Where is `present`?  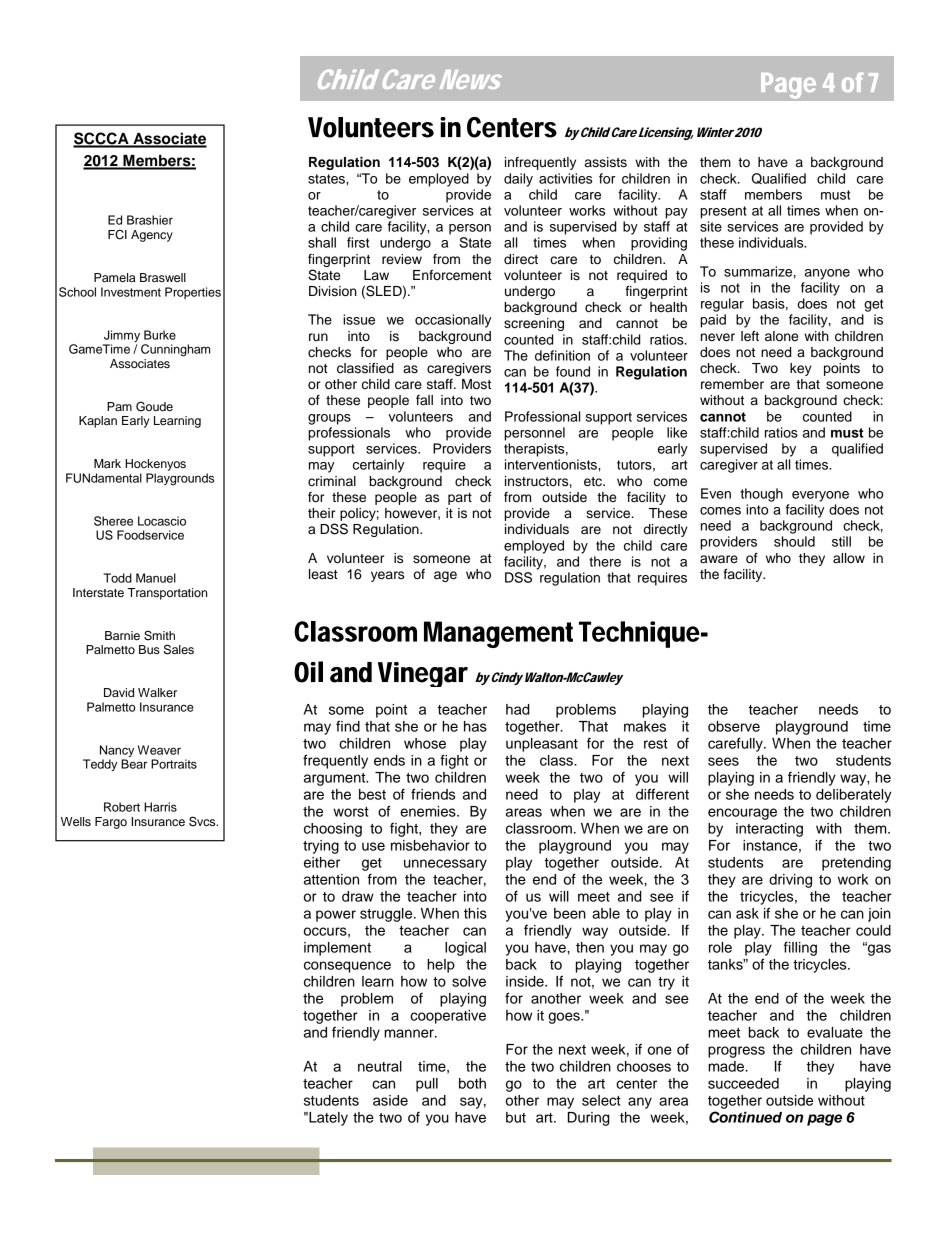
present is located at coordinates (723, 212).
